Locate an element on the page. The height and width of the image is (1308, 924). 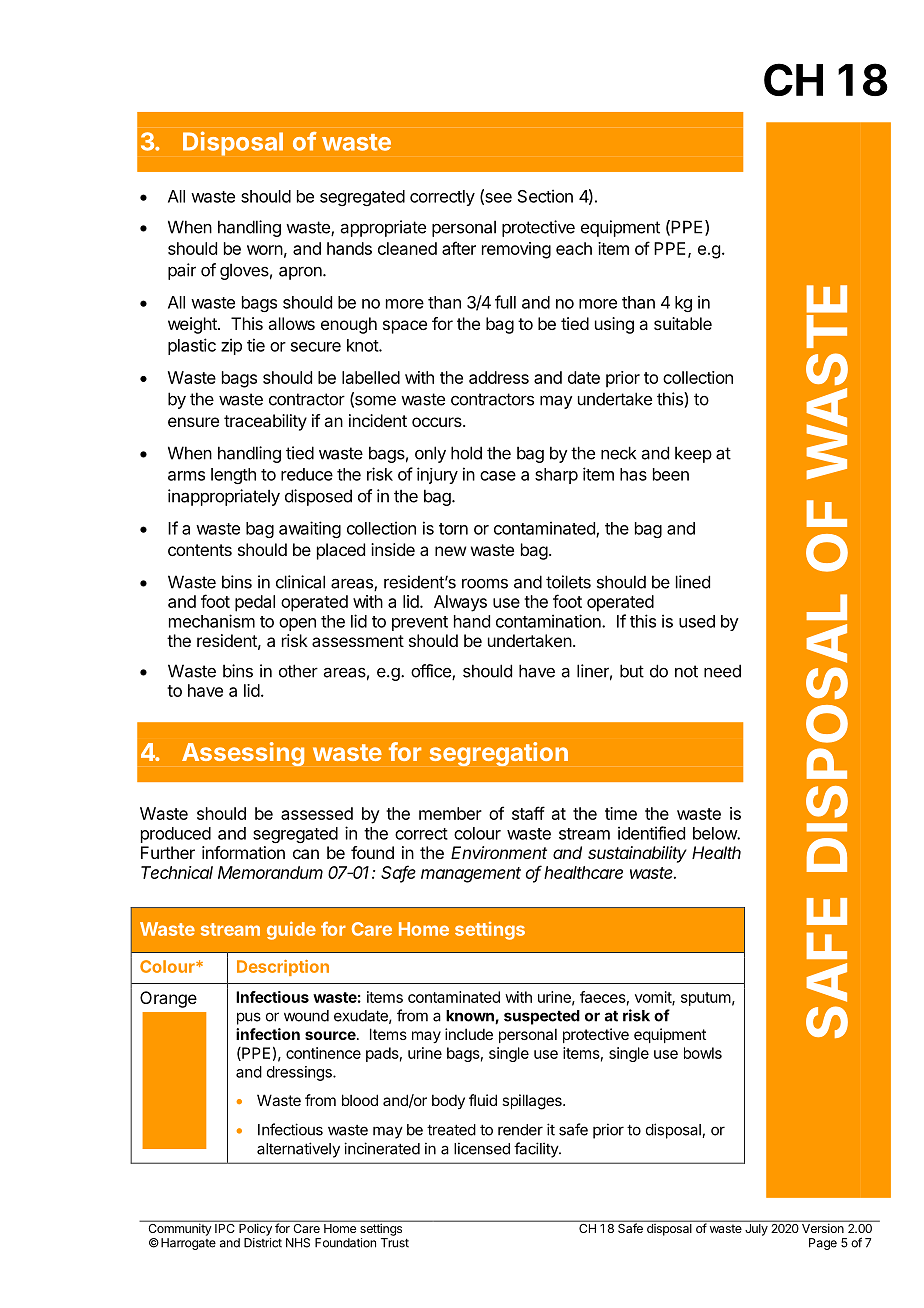
removing is located at coordinates (516, 250).
